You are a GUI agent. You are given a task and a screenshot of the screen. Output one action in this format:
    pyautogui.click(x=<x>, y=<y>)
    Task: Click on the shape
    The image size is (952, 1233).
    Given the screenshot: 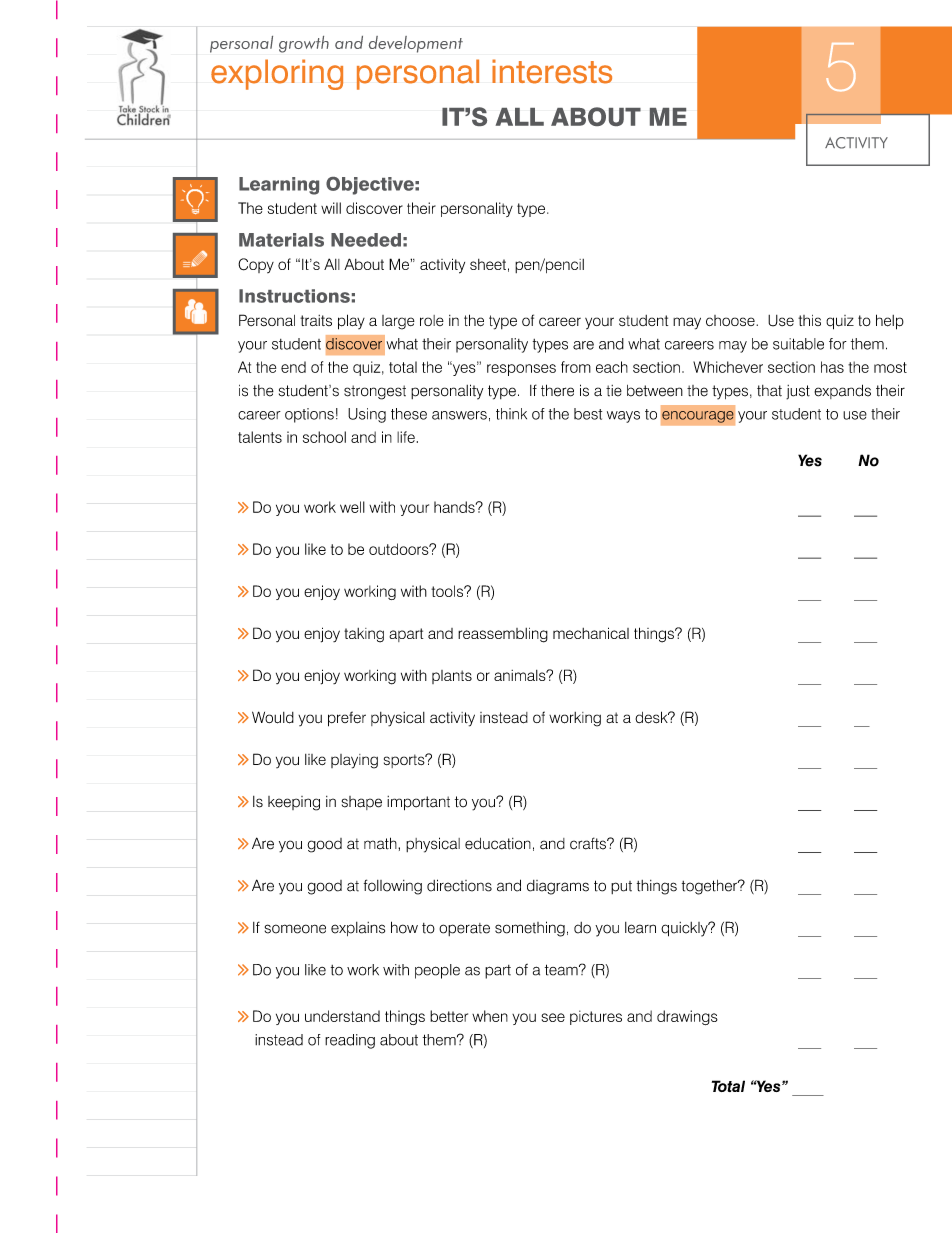 What is the action you would take?
    pyautogui.click(x=362, y=803)
